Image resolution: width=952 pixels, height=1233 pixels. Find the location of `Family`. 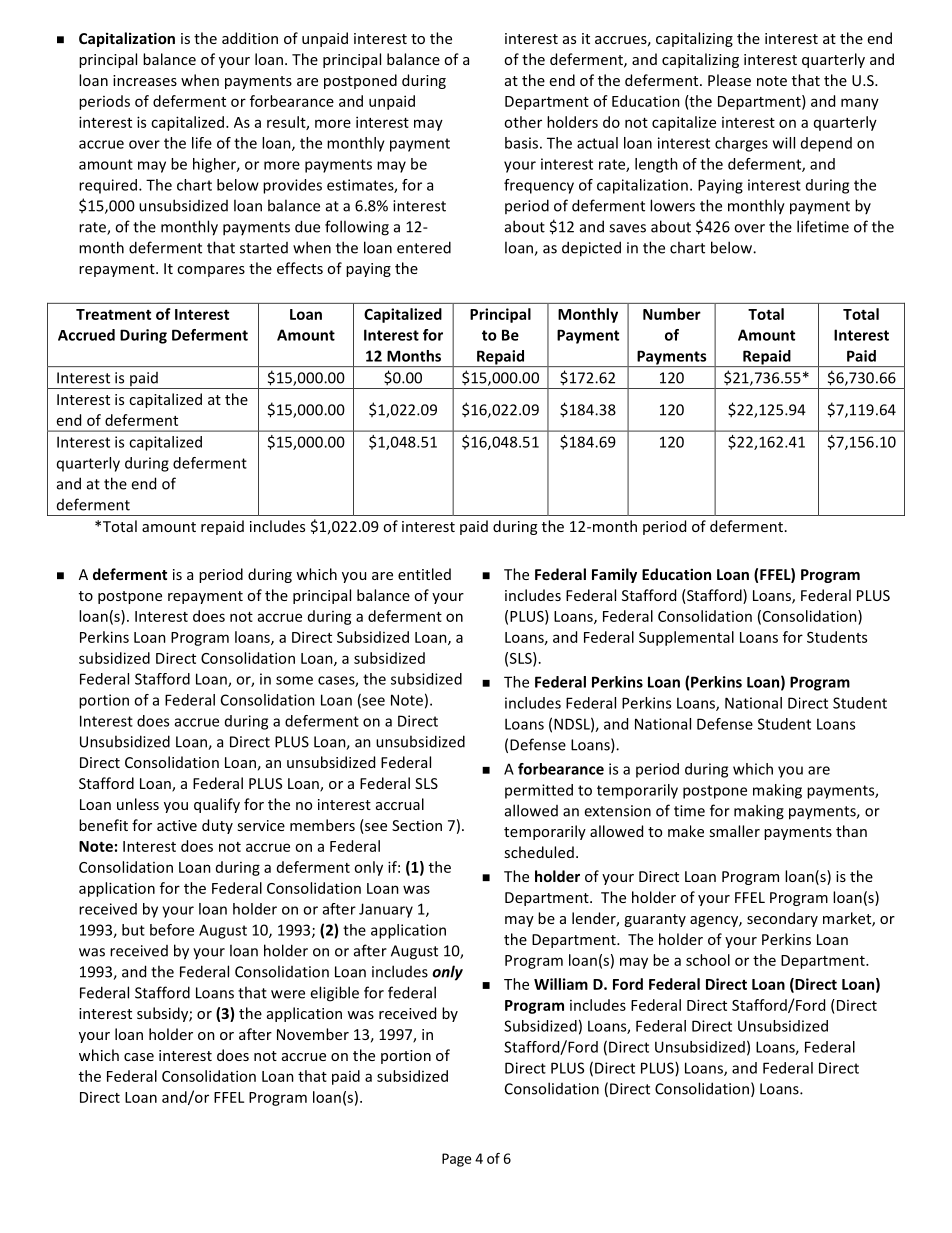

Family is located at coordinates (614, 575).
